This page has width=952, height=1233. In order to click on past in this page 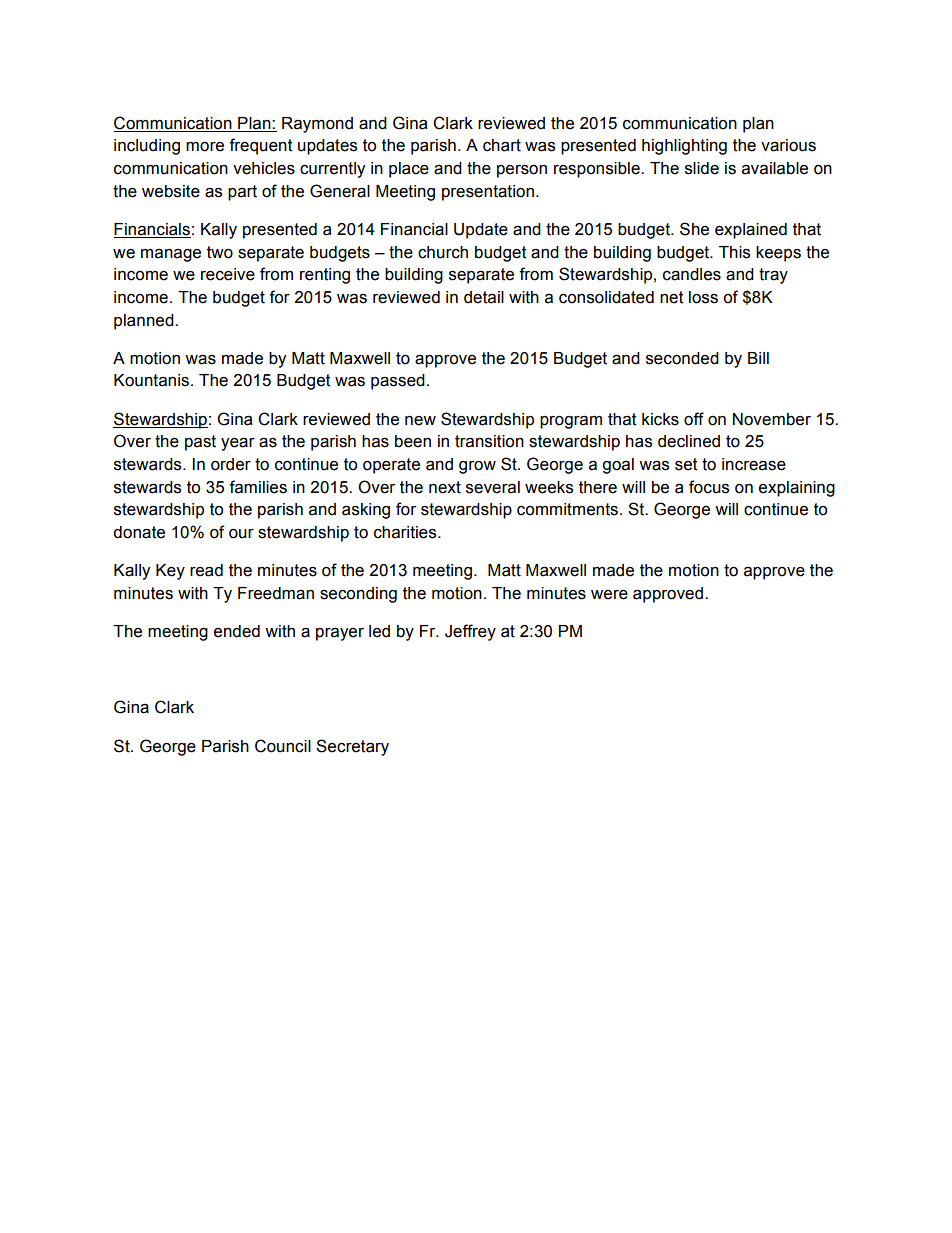, I will do `click(200, 443)`.
